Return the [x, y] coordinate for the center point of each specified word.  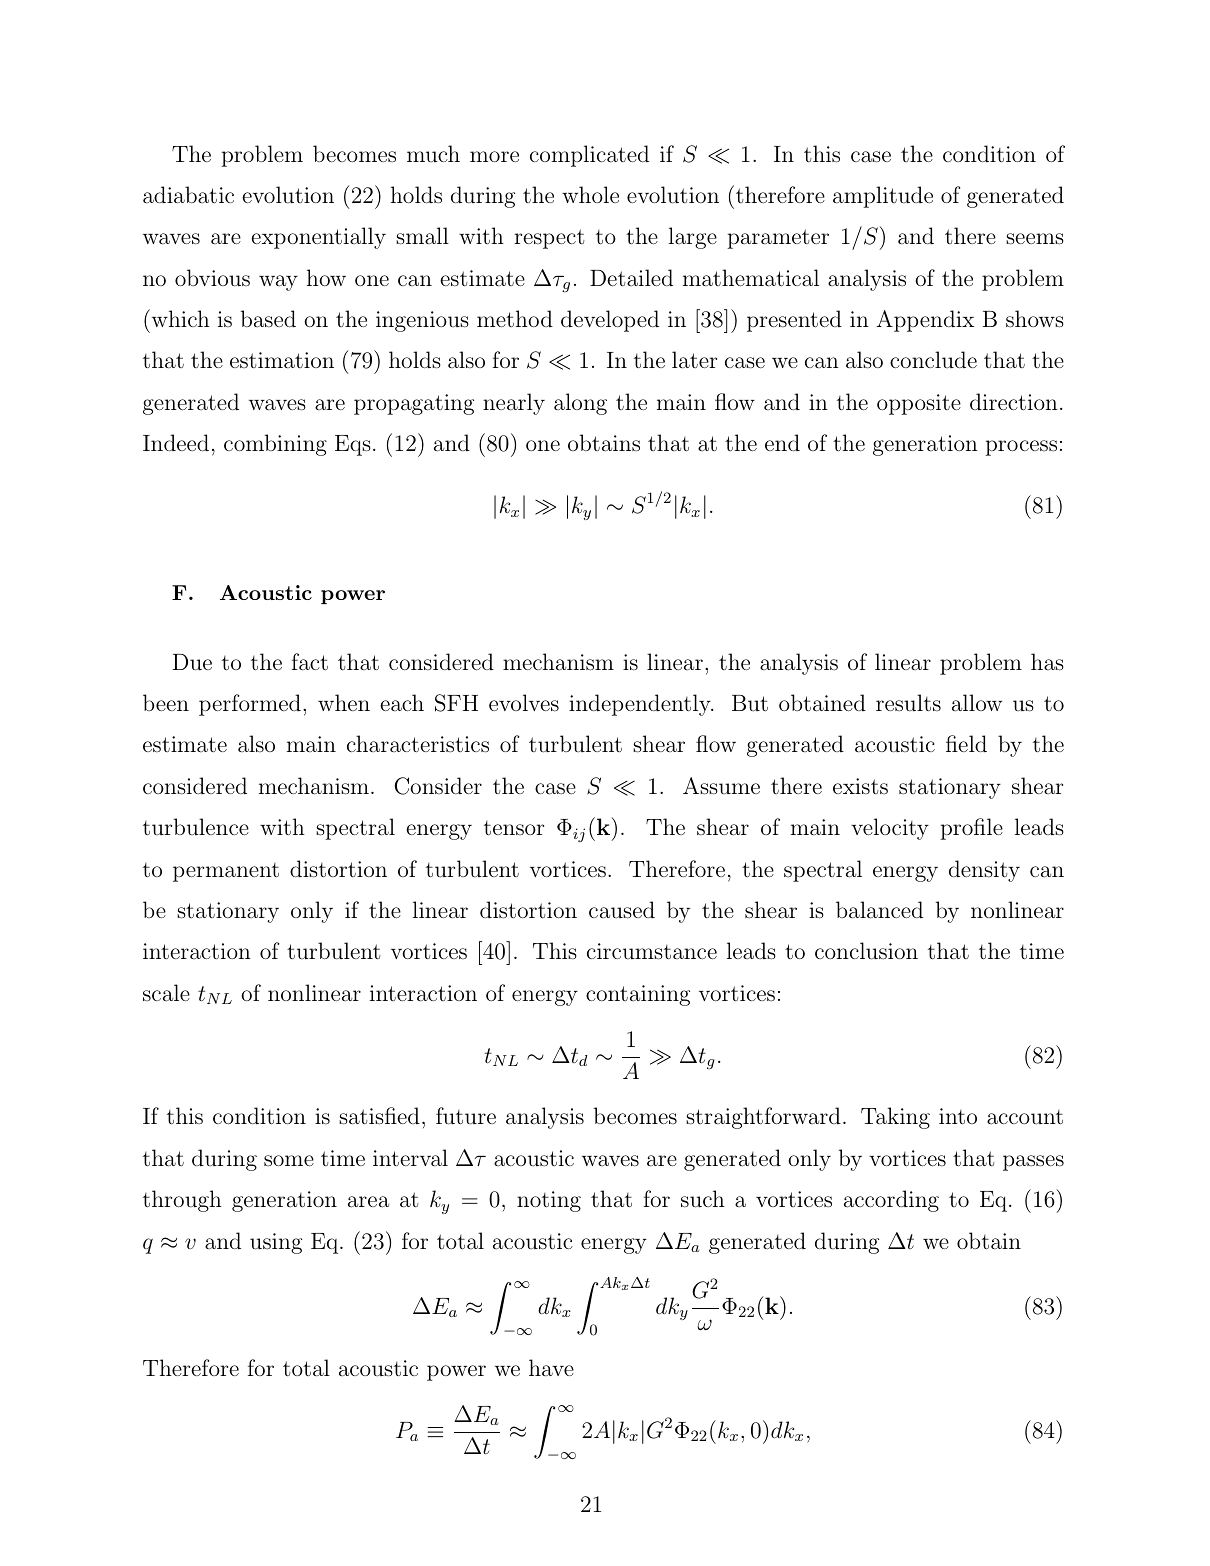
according [891, 1201]
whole [590, 194]
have [551, 1368]
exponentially [318, 238]
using [276, 1243]
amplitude [883, 197]
